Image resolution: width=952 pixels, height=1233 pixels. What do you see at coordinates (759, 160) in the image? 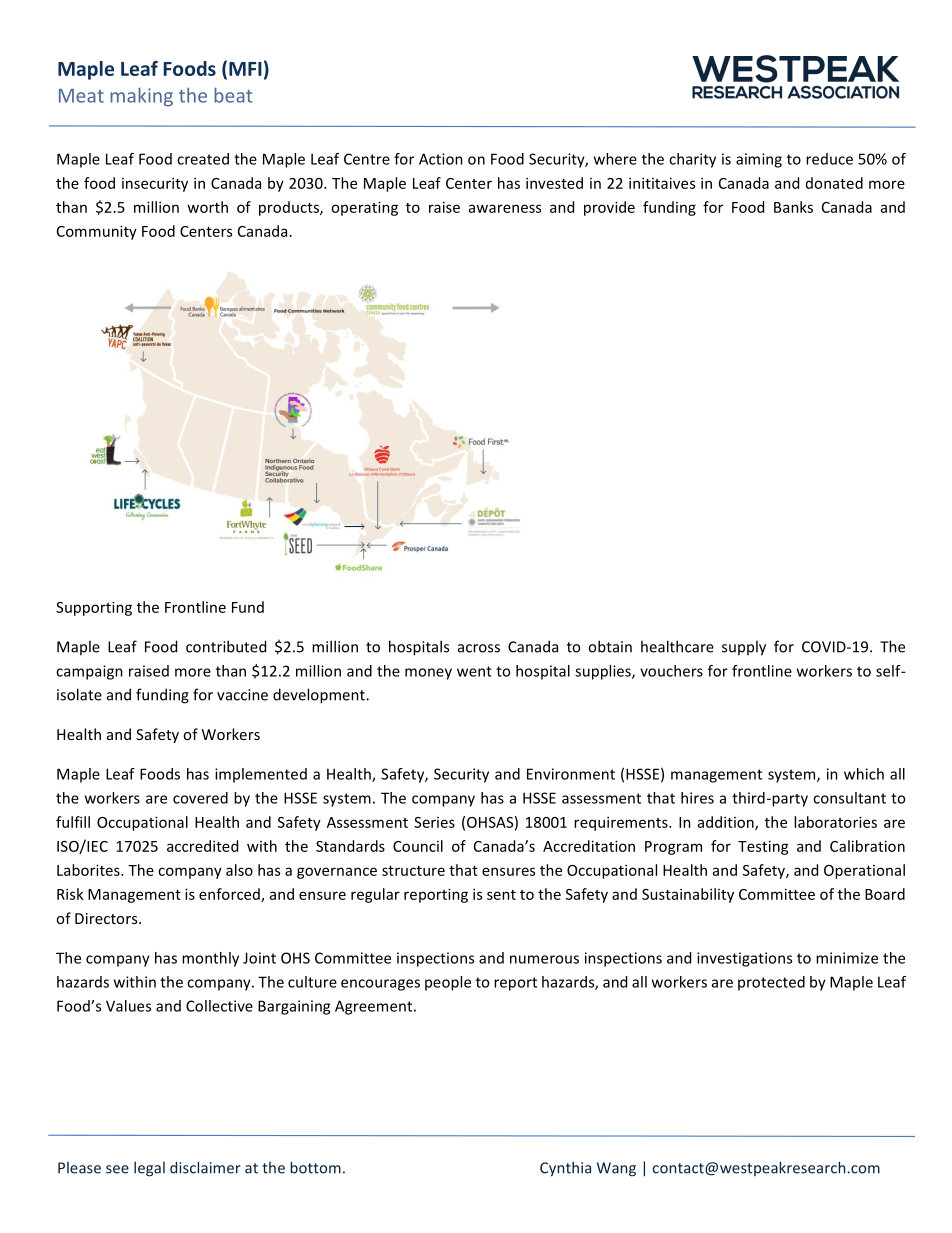
I see `aiming` at bounding box center [759, 160].
